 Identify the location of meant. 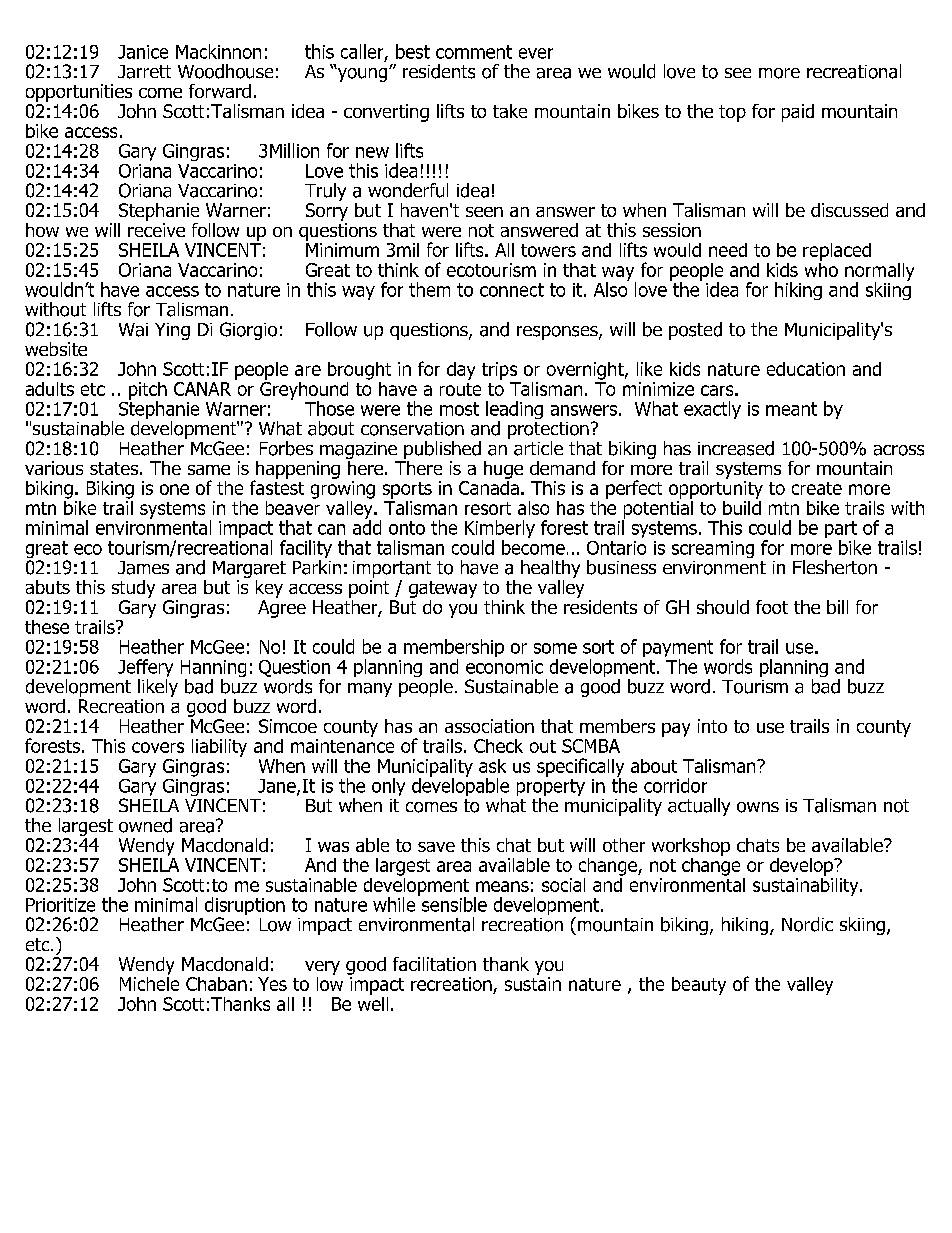
(791, 409).
